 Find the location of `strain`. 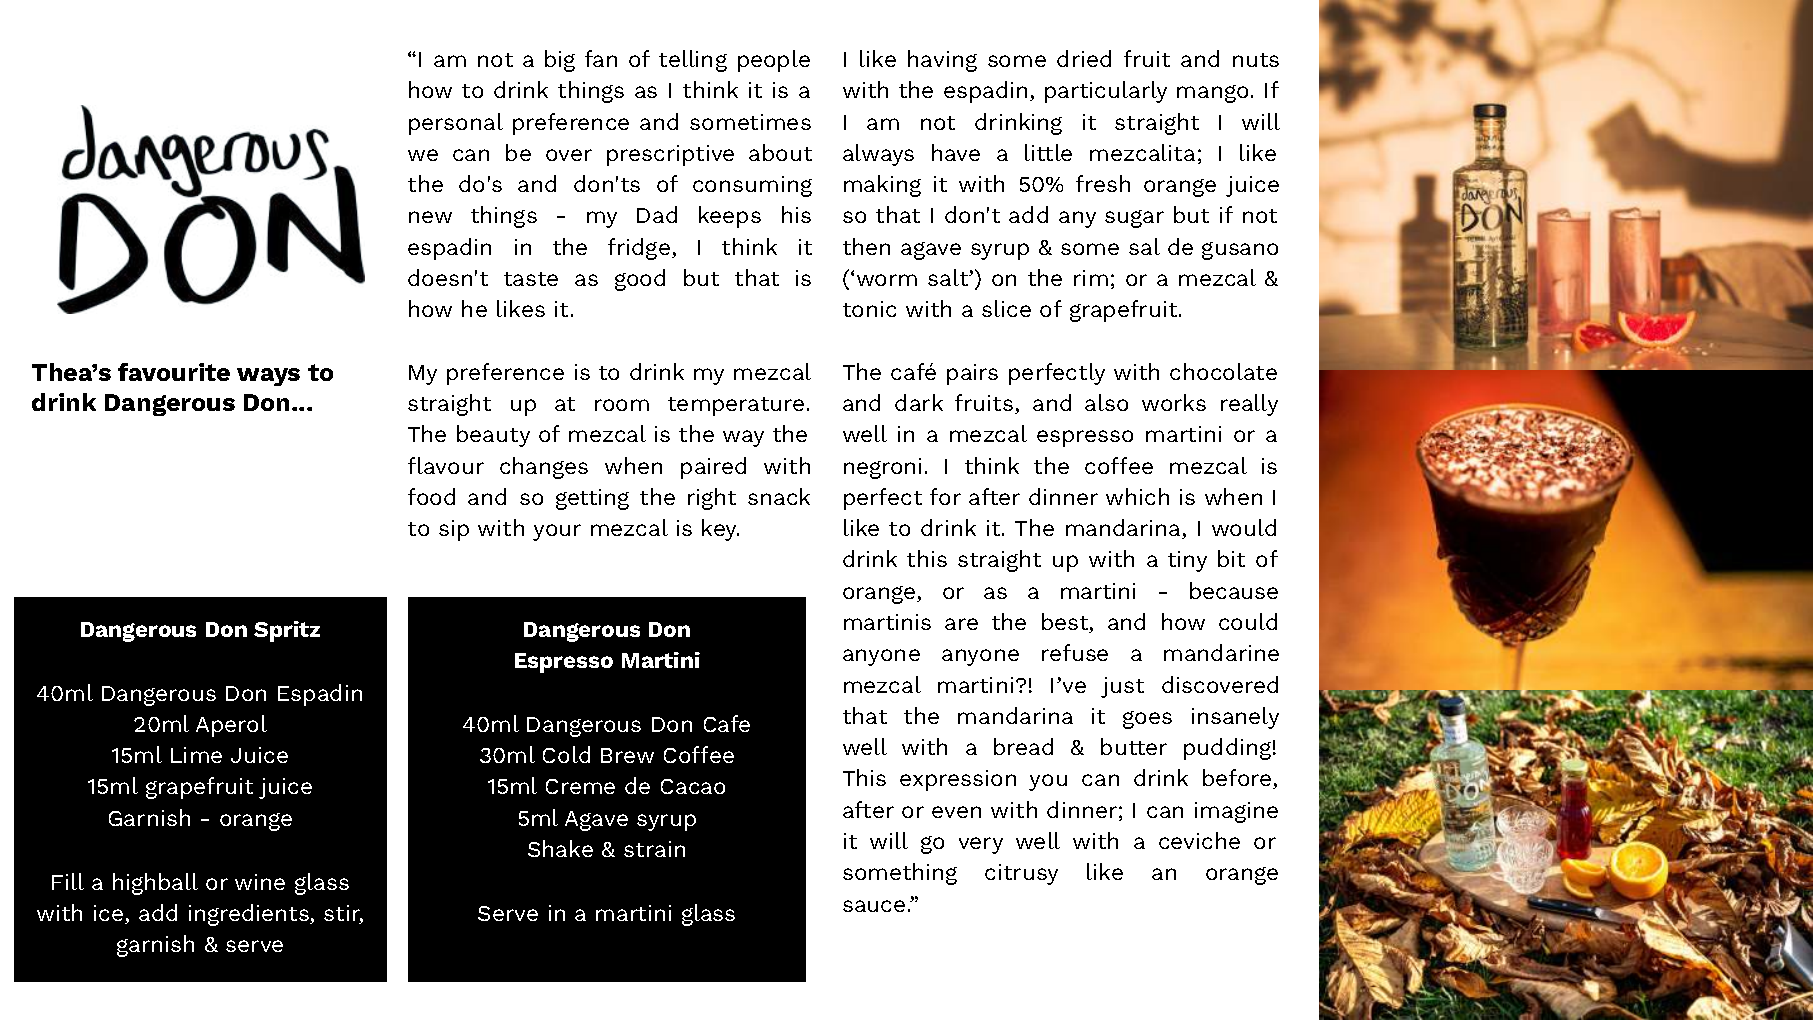

strain is located at coordinates (654, 849).
